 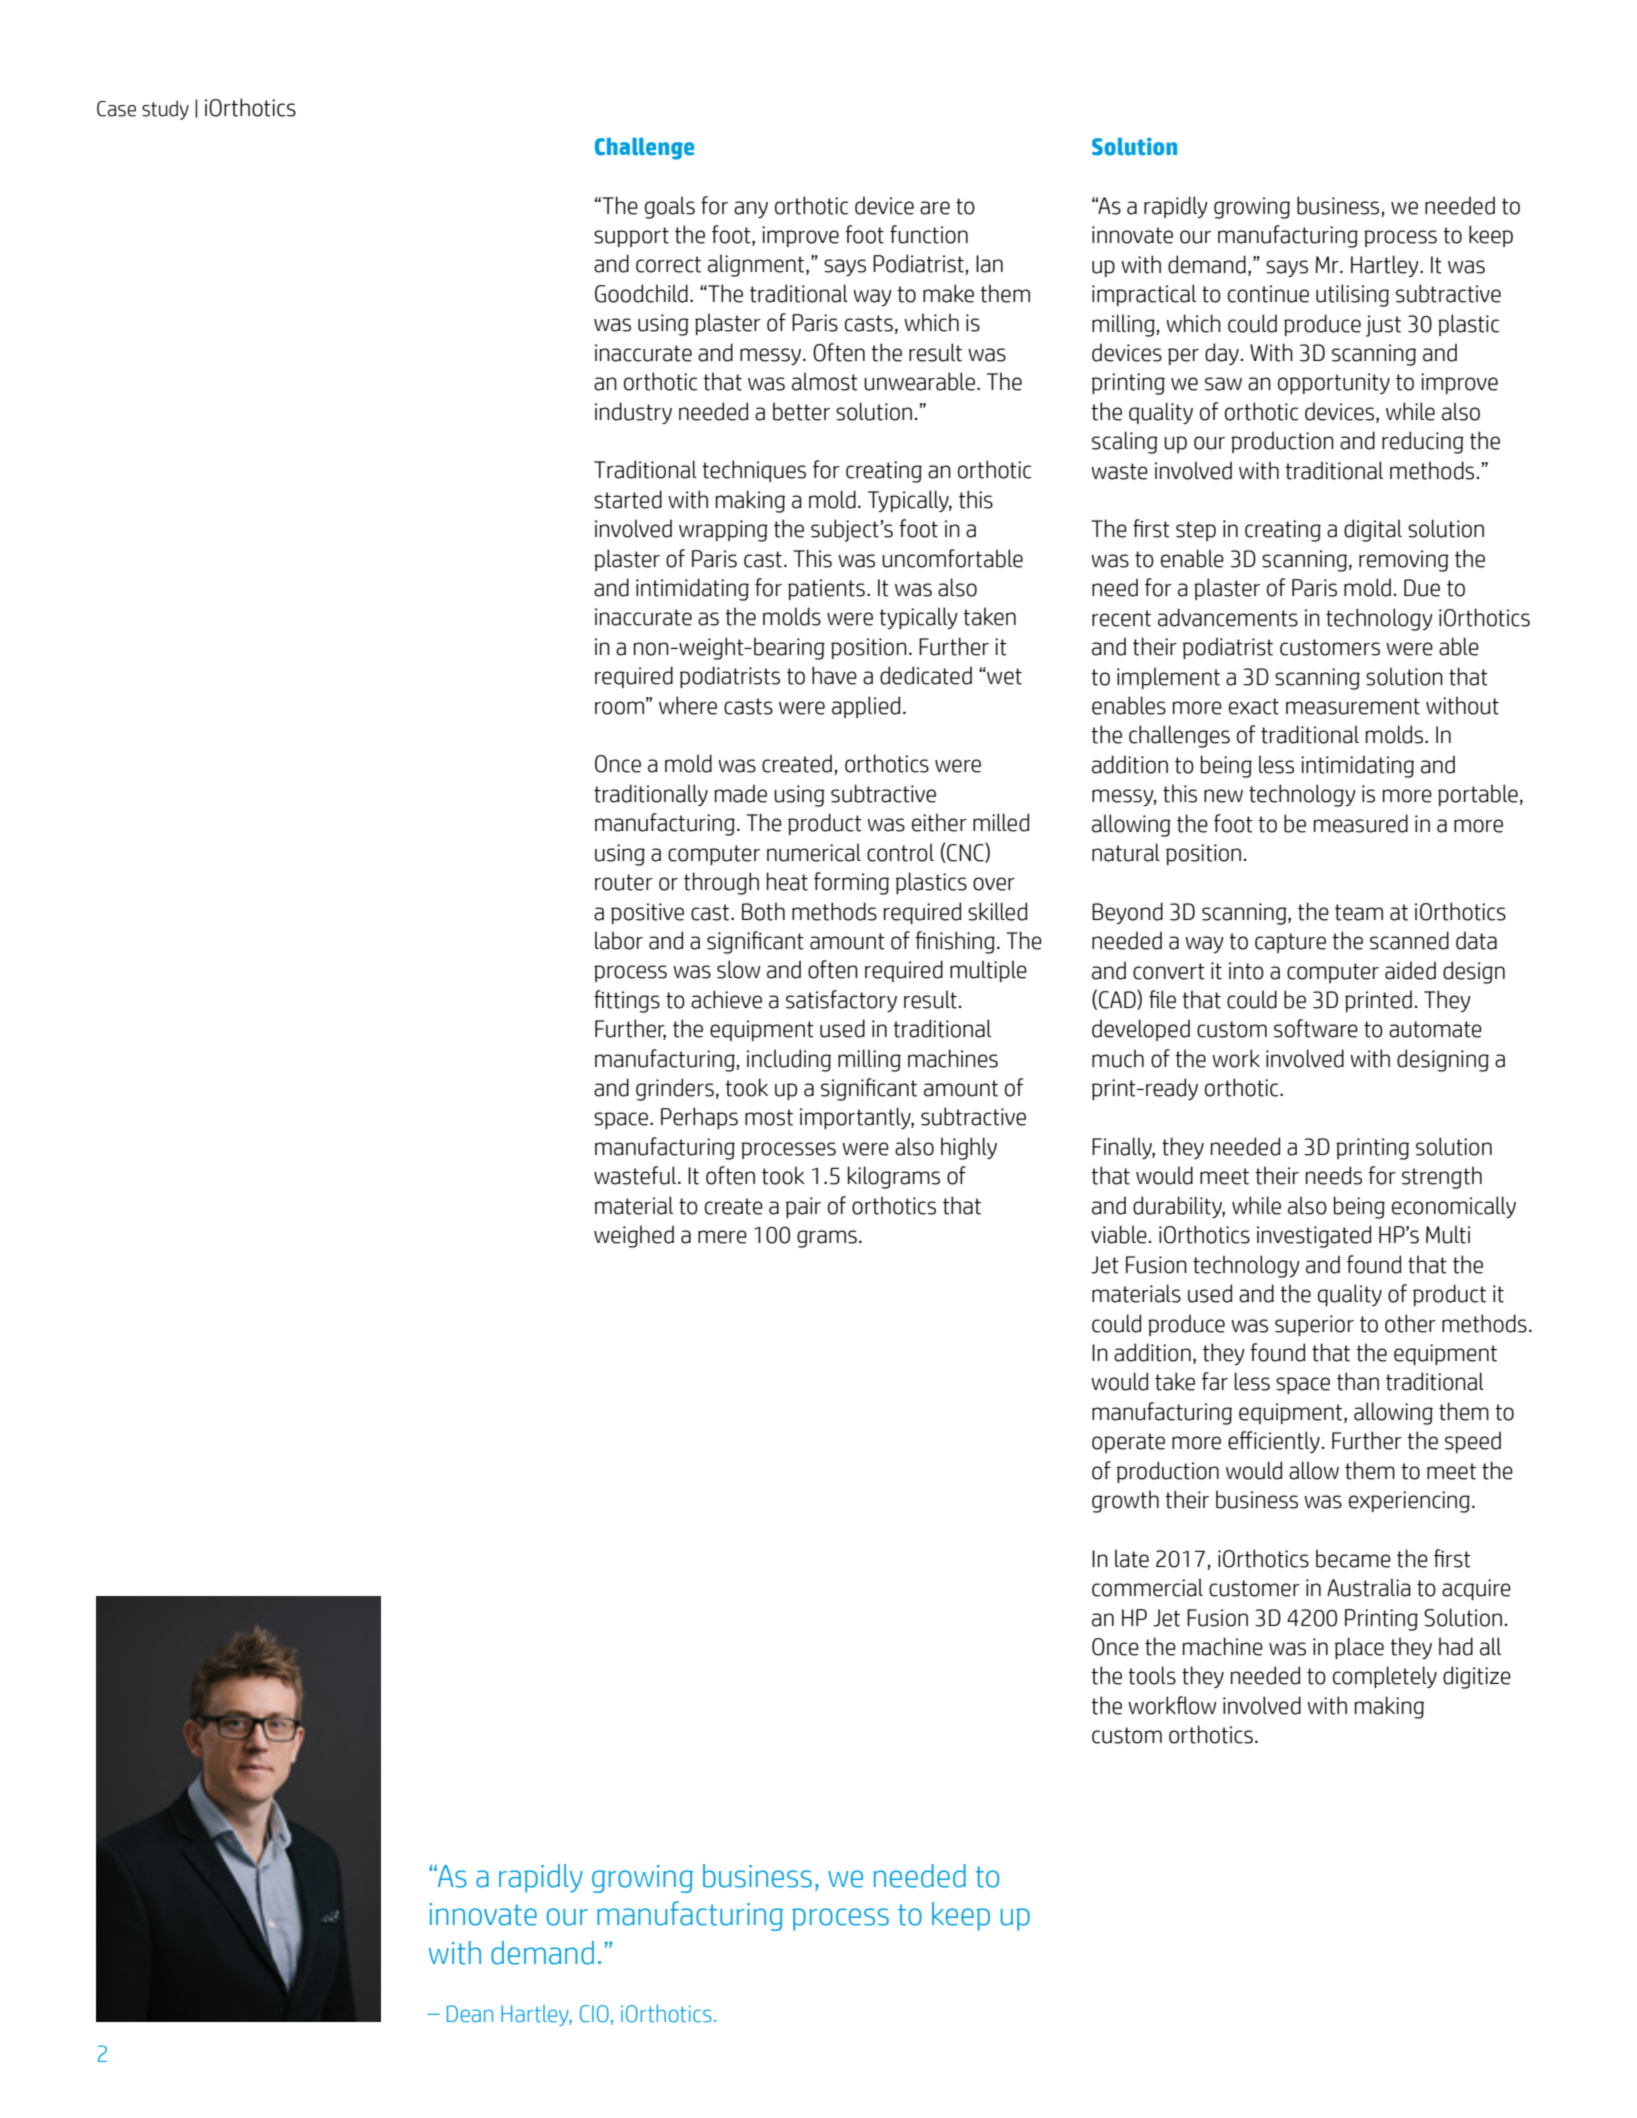 I want to click on including, so click(x=789, y=1060).
